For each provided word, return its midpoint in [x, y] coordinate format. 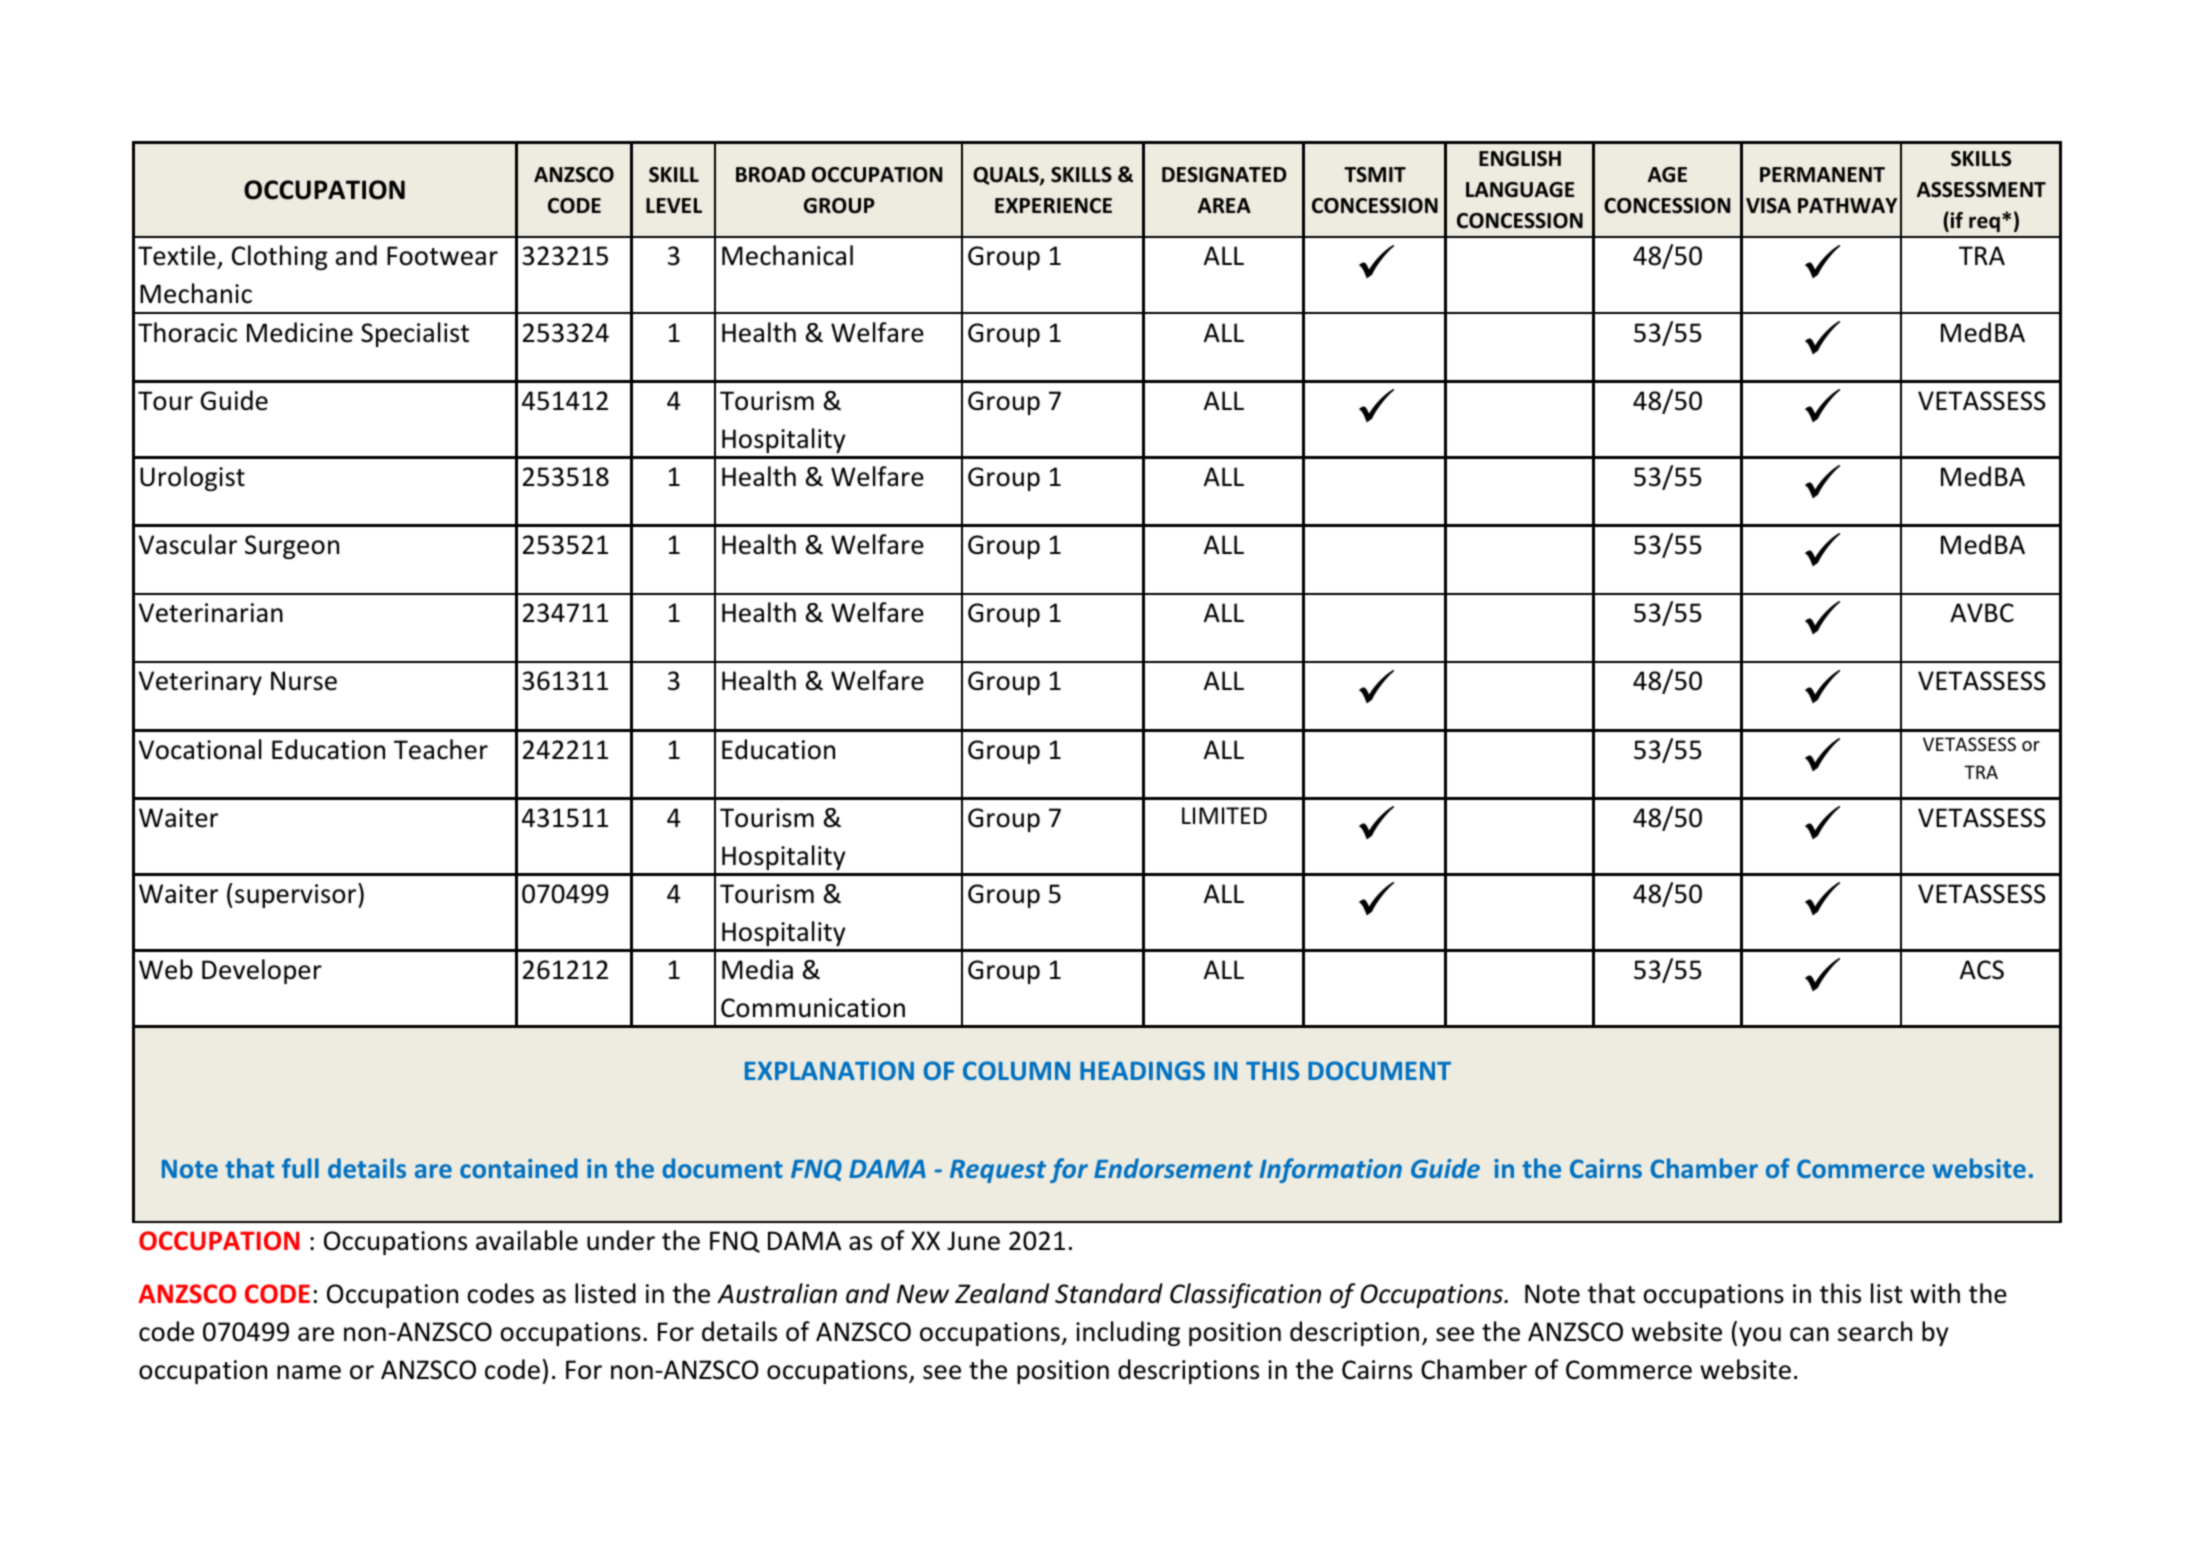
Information [1330, 1170]
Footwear [442, 256]
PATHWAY [1847, 205]
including [1128, 1333]
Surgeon [292, 547]
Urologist [192, 478]
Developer [262, 971]
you [1760, 1336]
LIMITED [1224, 815]
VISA [1768, 206]
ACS [1982, 970]
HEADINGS [1142, 1070]
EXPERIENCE [1053, 206]
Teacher [441, 749]
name [309, 1372]
